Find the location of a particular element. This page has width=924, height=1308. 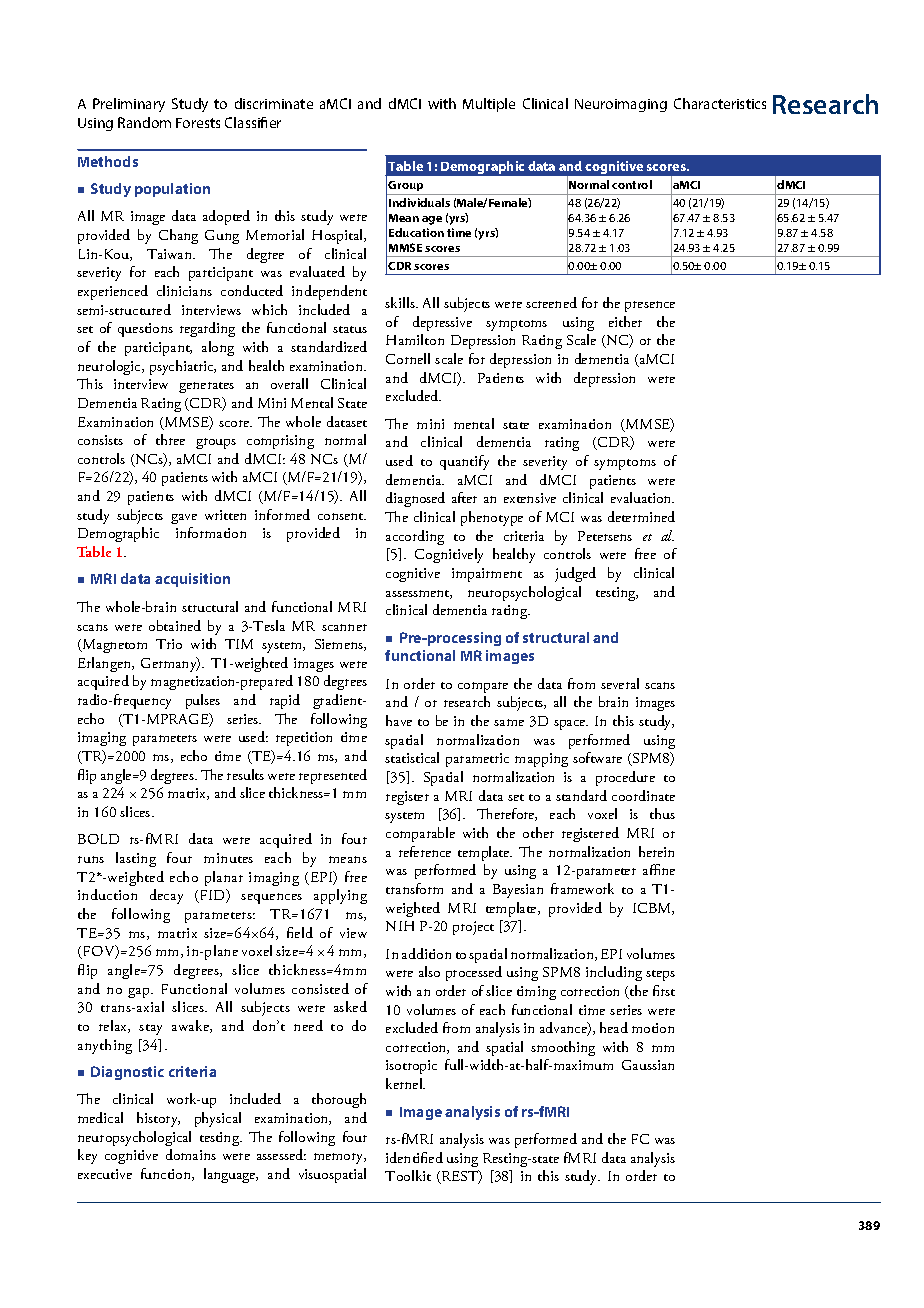

Random is located at coordinates (144, 122).
